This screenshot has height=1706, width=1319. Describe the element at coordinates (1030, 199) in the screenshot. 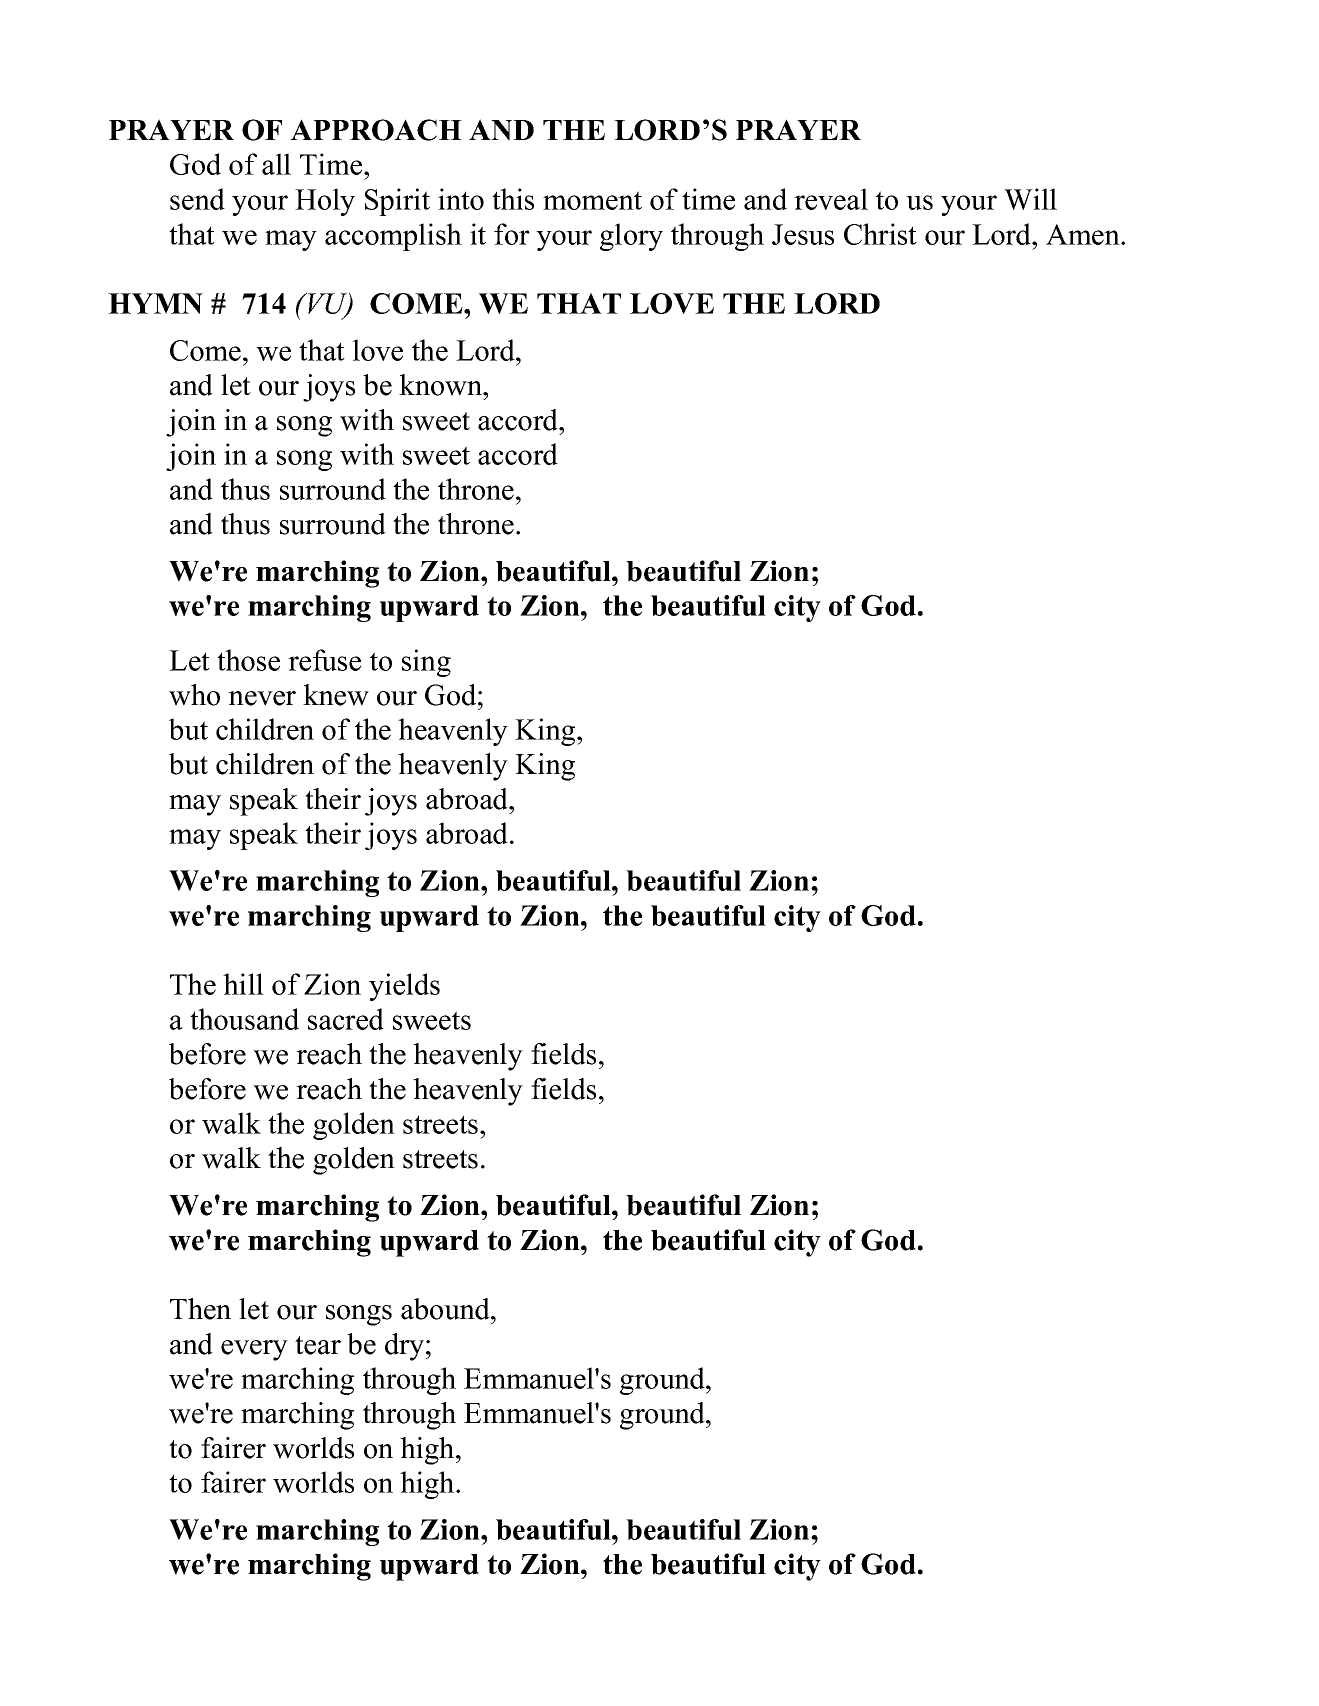

I see `Will` at that location.
